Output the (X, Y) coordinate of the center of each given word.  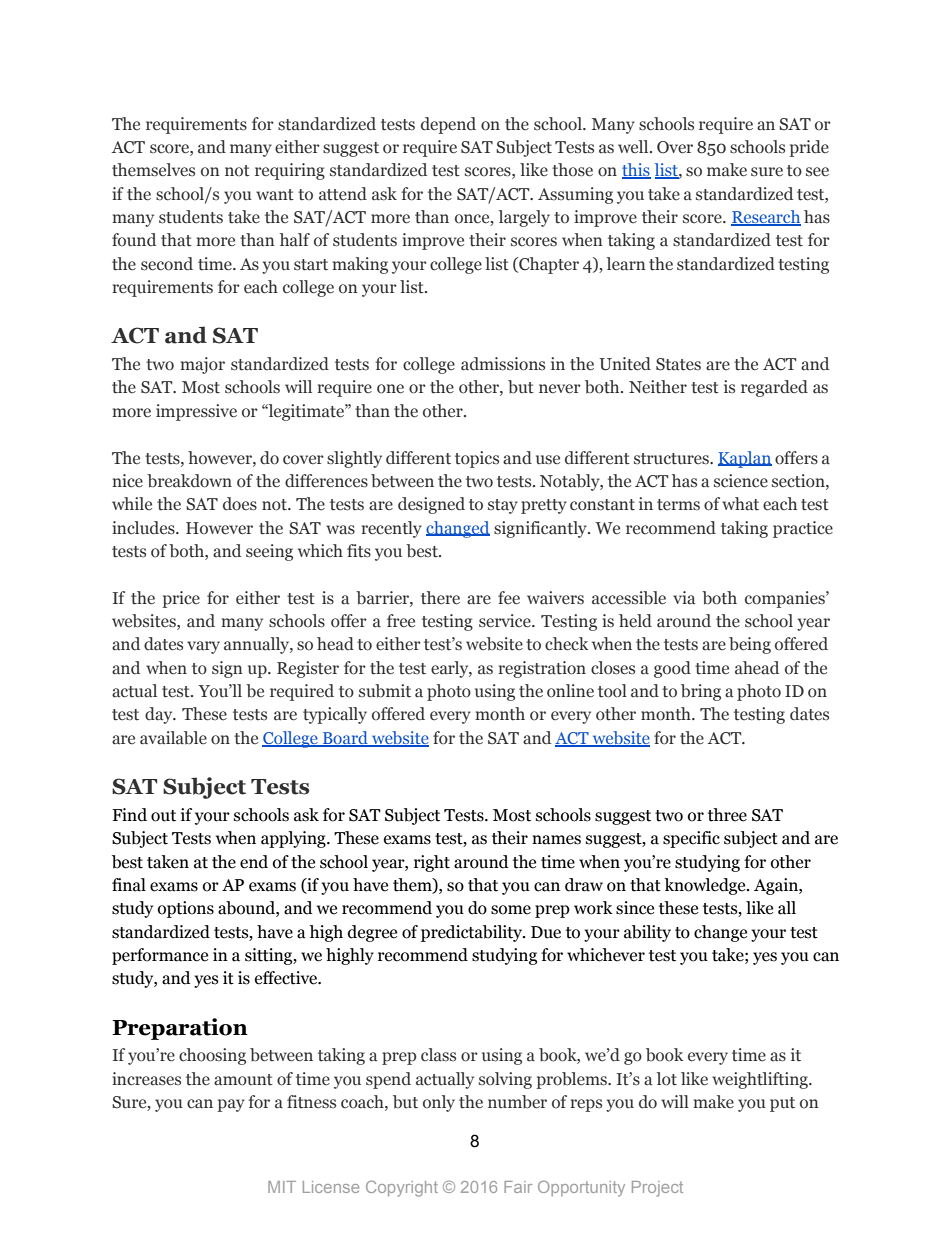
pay (231, 1105)
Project (657, 1189)
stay (503, 506)
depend (448, 125)
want (275, 195)
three (727, 815)
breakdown (189, 481)
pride (809, 148)
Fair (518, 1187)
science (741, 481)
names (556, 840)
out (163, 816)
